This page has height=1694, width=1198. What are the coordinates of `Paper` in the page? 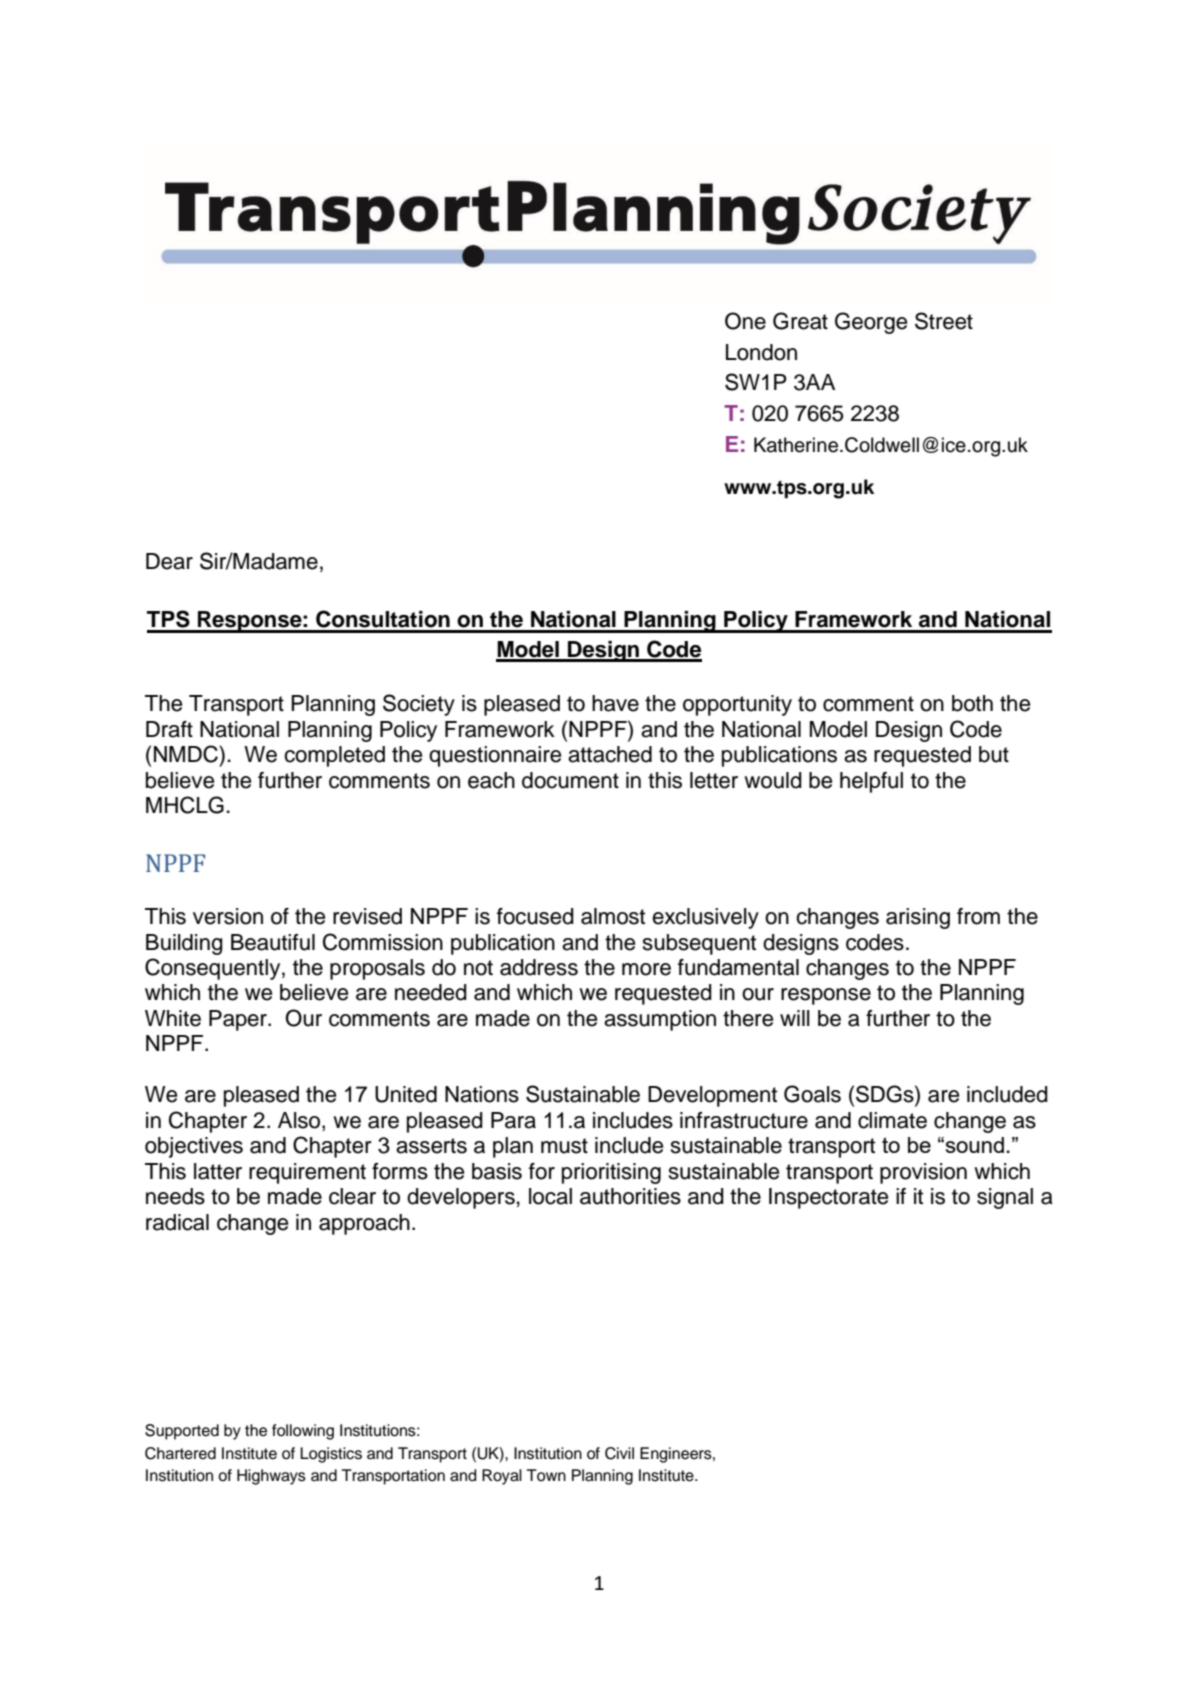 It's located at (239, 1020).
